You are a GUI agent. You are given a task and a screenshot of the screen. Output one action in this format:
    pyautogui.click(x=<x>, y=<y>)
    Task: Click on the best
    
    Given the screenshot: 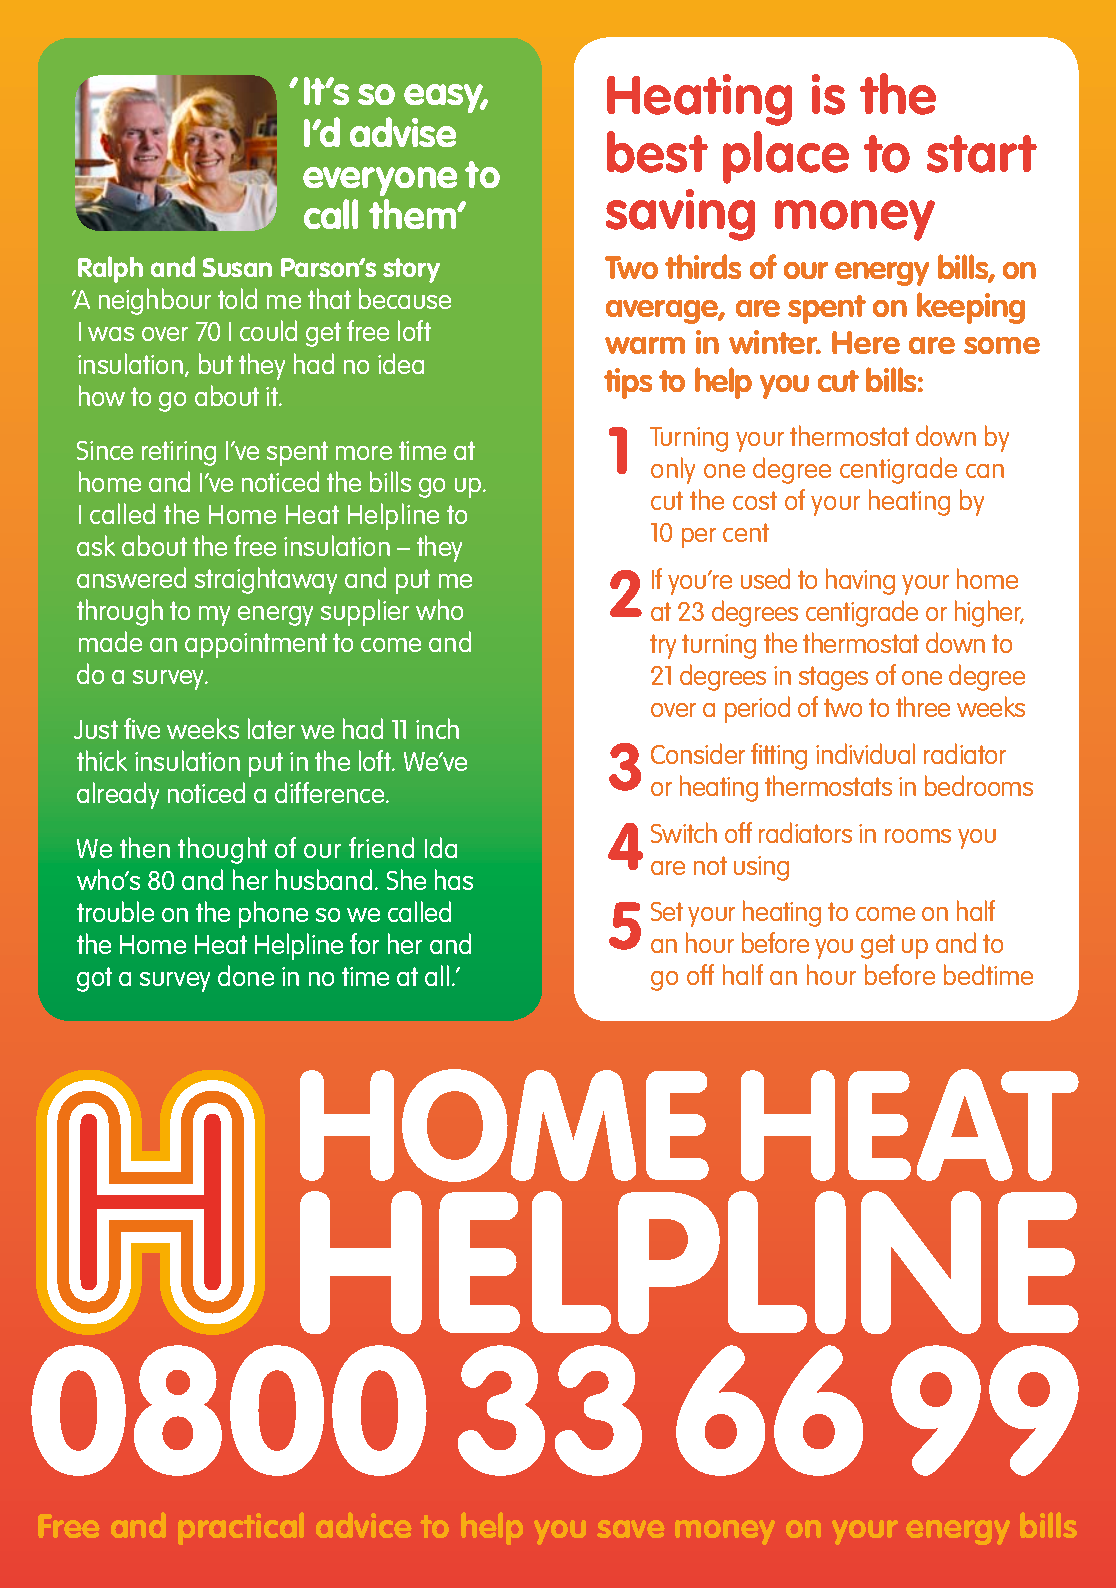 What is the action you would take?
    pyautogui.click(x=657, y=152)
